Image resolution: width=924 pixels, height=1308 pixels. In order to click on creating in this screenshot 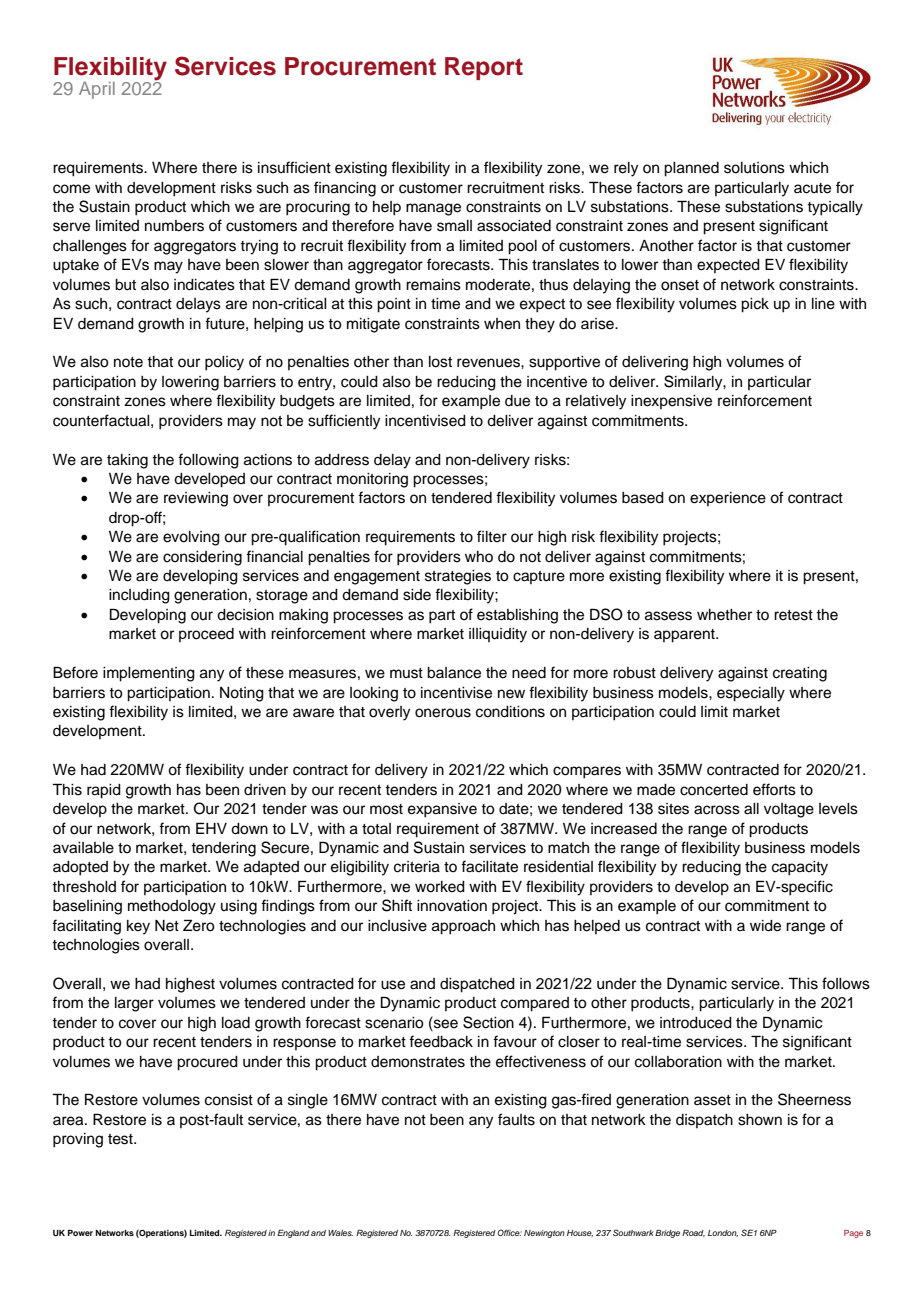, I will do `click(800, 674)`.
